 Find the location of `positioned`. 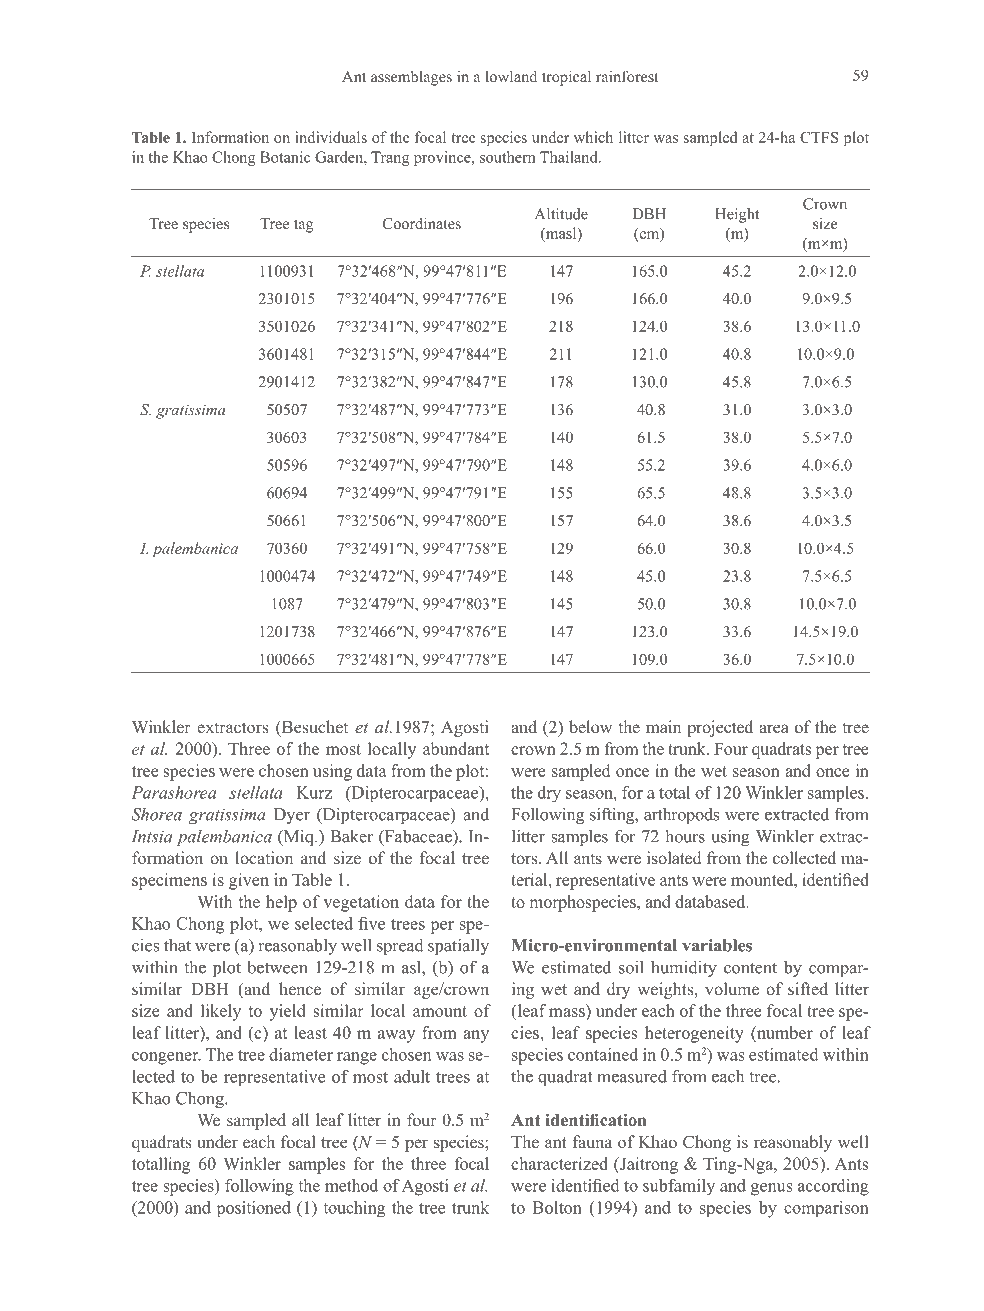

positioned is located at coordinates (254, 1209).
